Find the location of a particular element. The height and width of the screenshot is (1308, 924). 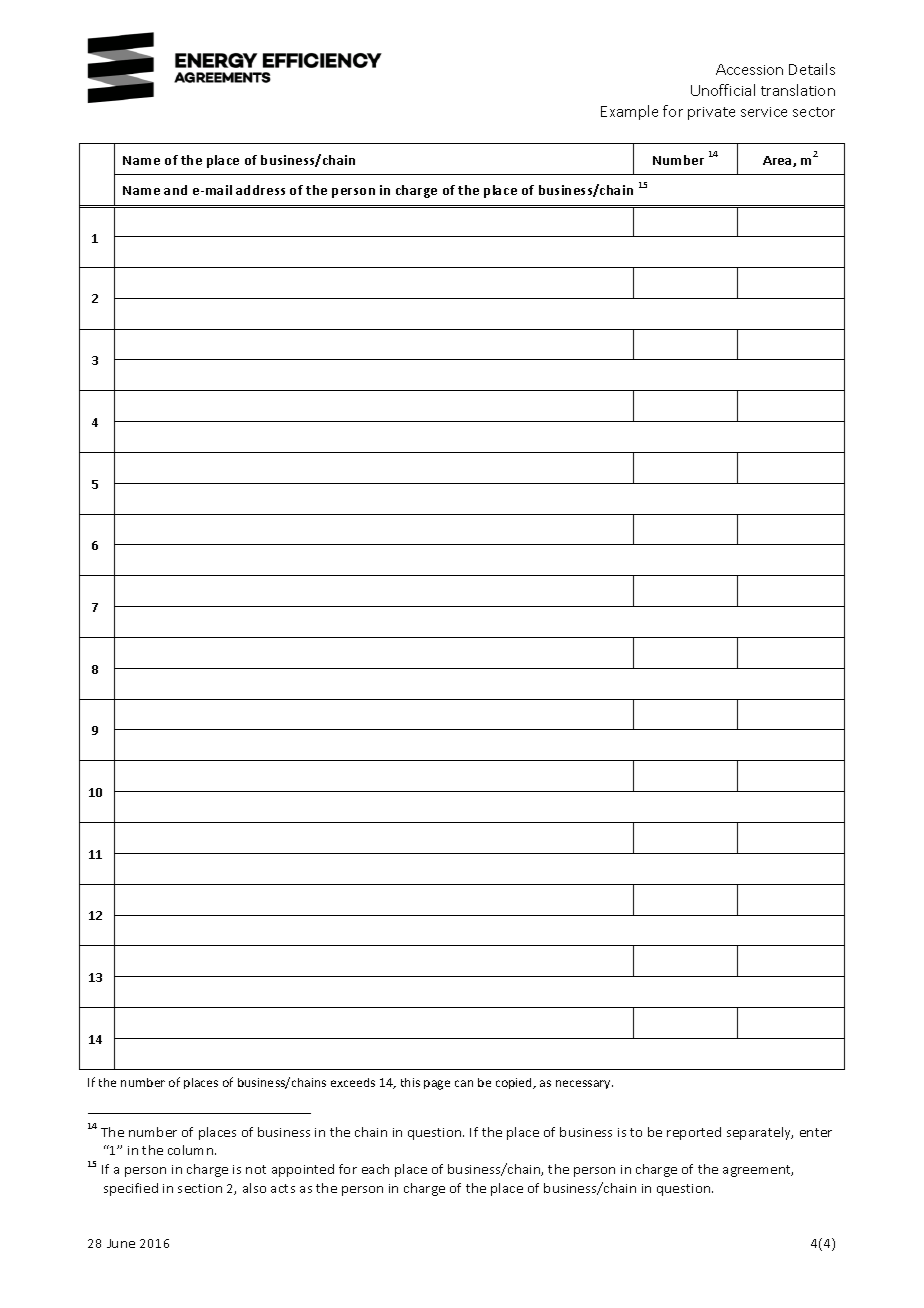

necessary is located at coordinates (584, 1084).
